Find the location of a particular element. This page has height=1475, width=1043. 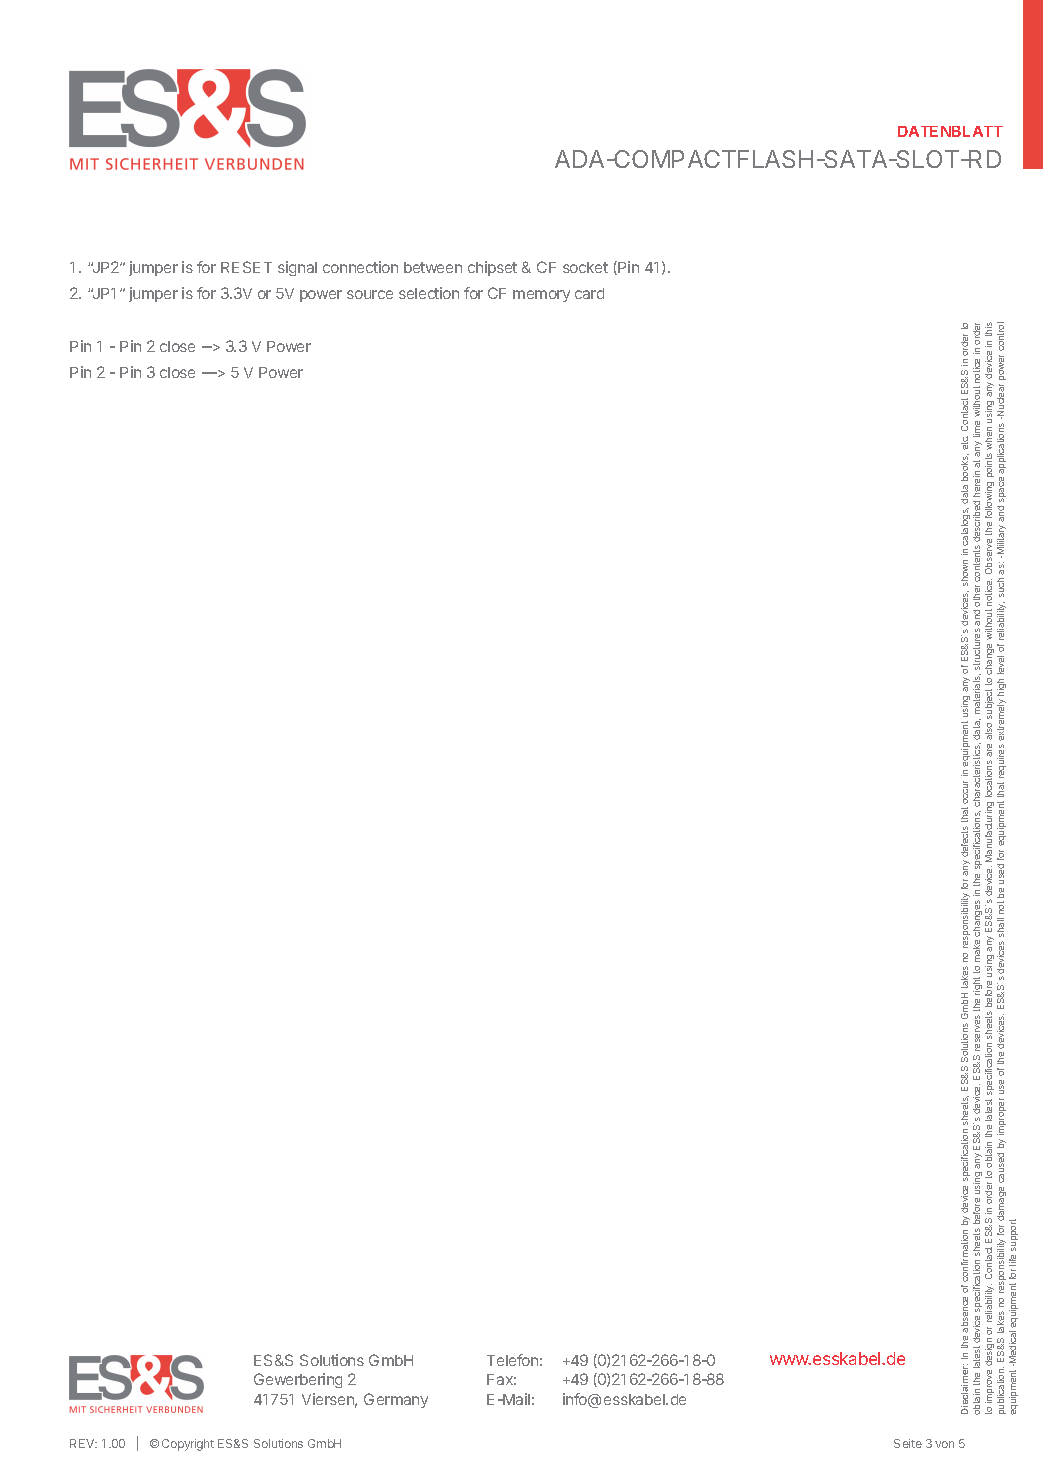

memory is located at coordinates (541, 296).
